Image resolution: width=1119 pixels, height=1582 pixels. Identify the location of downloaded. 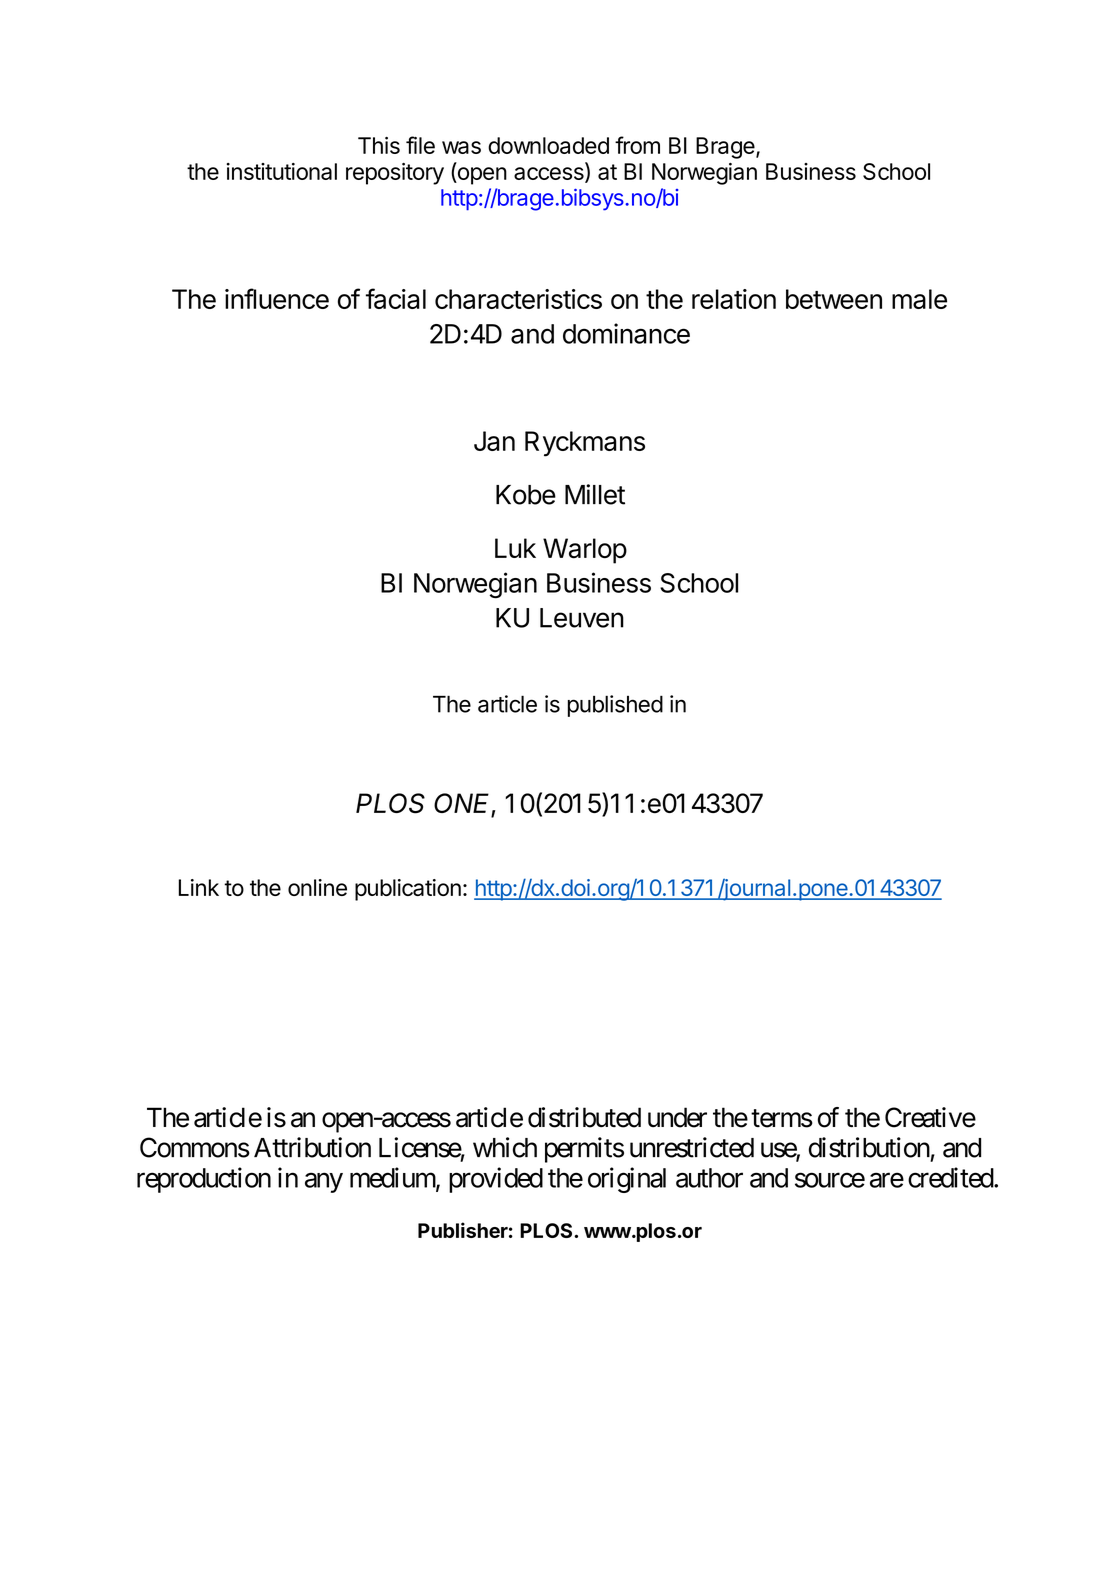
(548, 145).
